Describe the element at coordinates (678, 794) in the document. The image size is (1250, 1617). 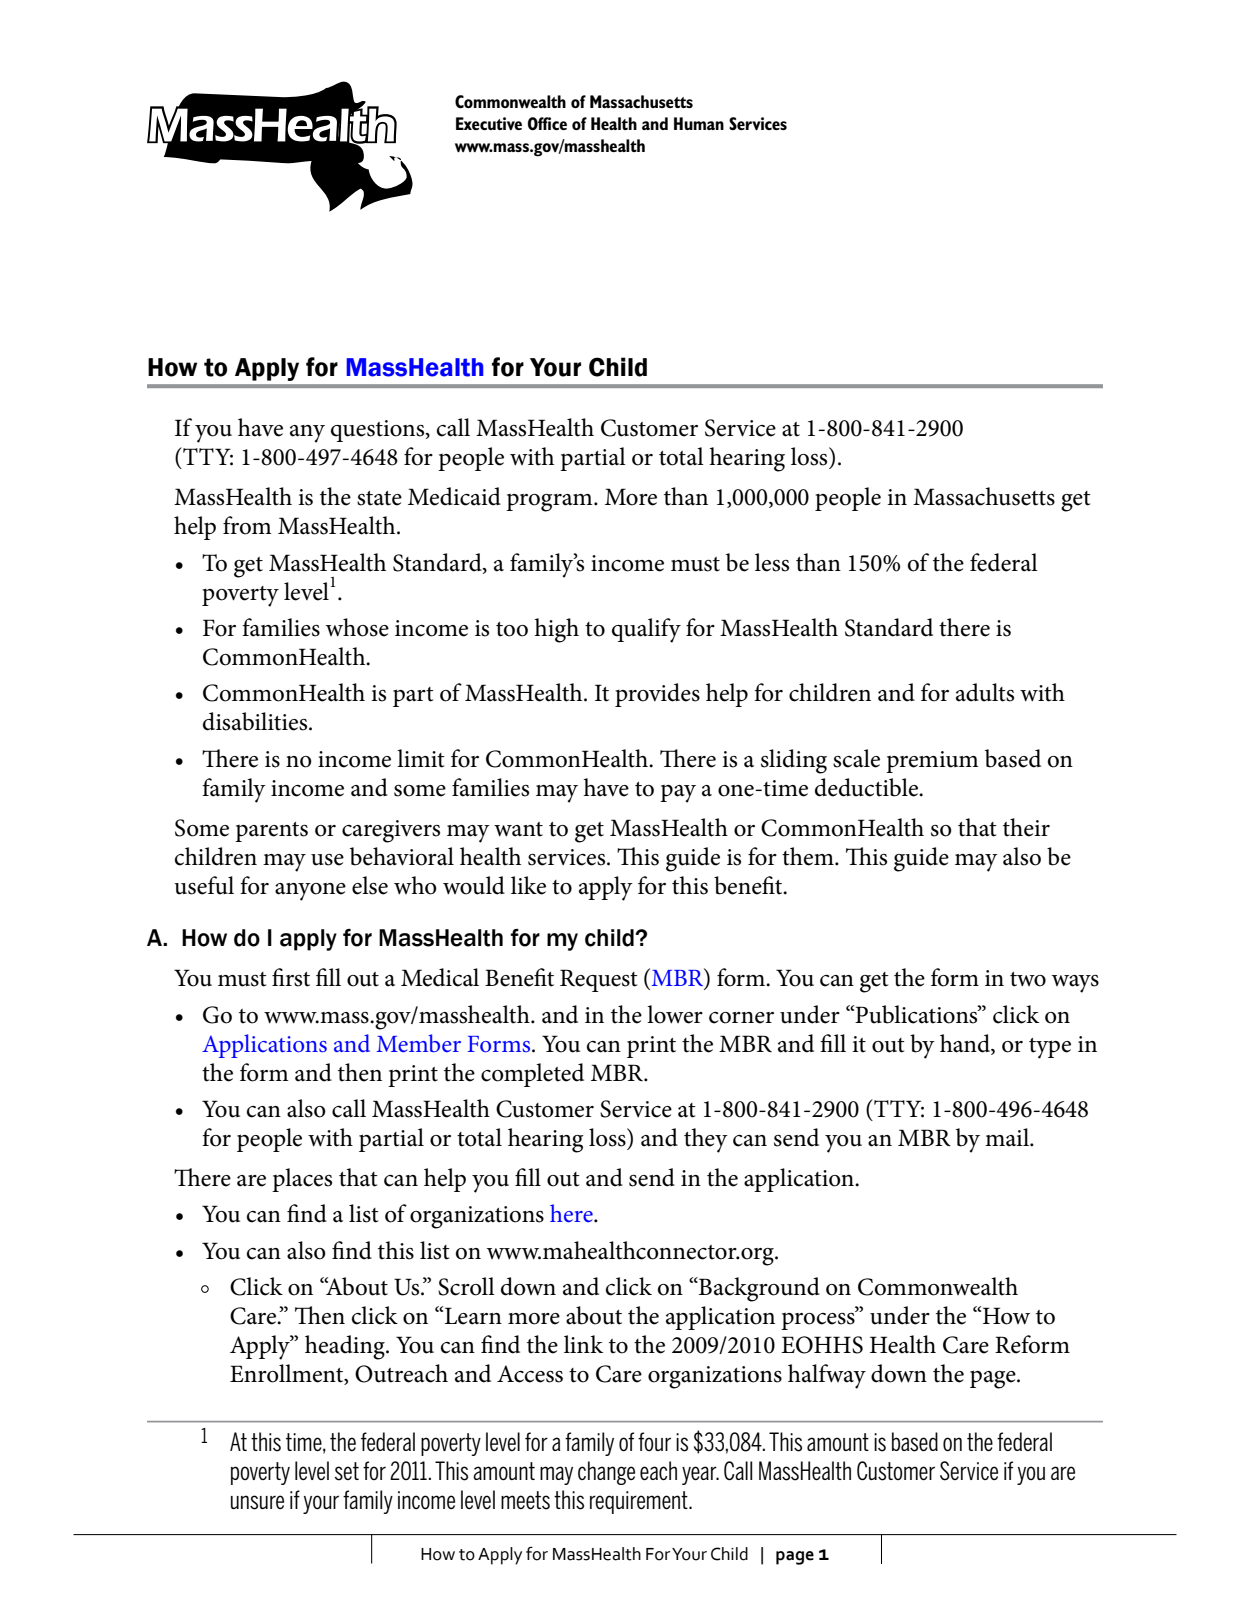
I see `pay` at that location.
